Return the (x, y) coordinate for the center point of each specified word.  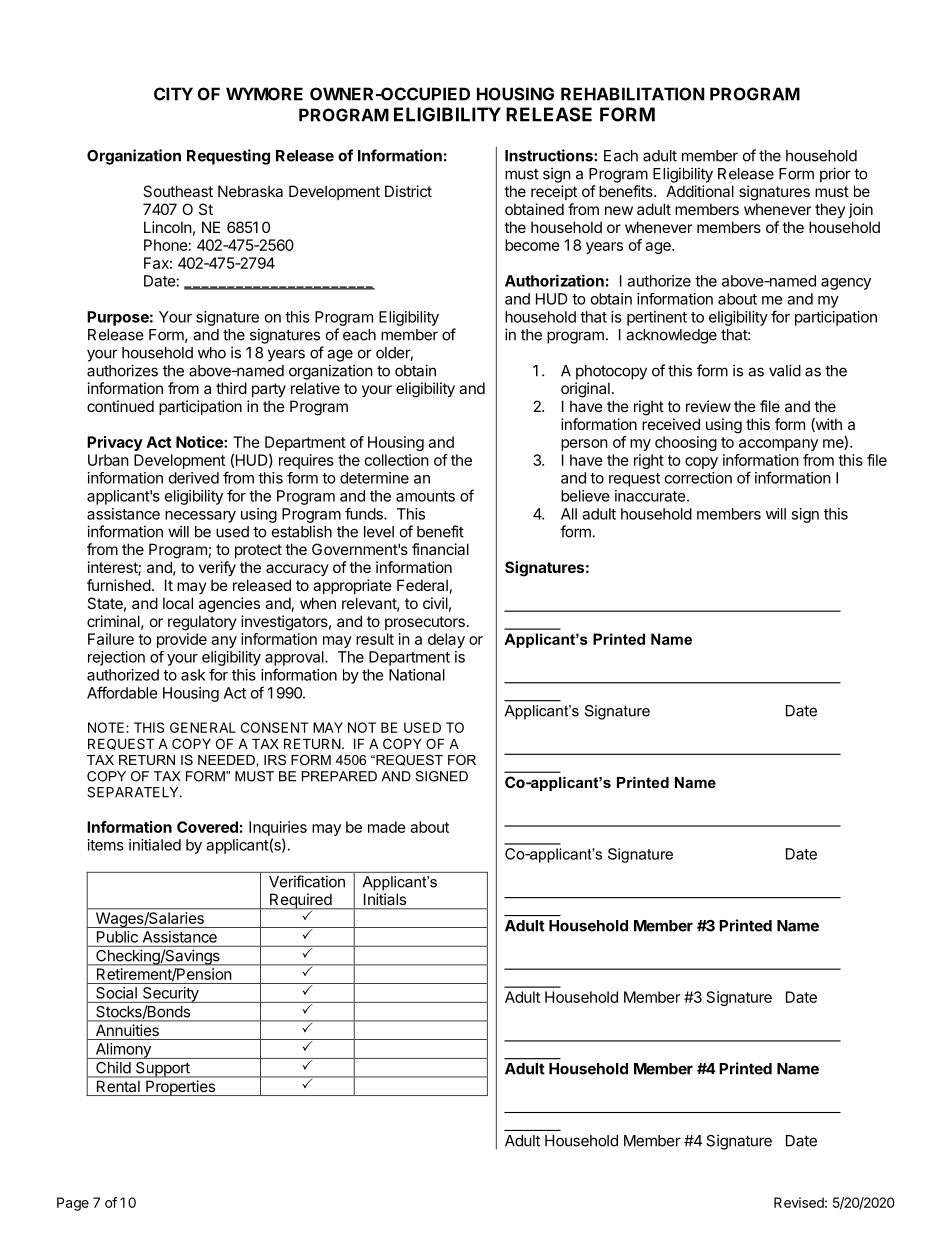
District (408, 191)
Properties (180, 1088)
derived (194, 478)
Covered (207, 827)
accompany (778, 445)
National (417, 675)
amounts (425, 496)
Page (73, 1204)
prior (835, 175)
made (387, 827)
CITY (173, 94)
